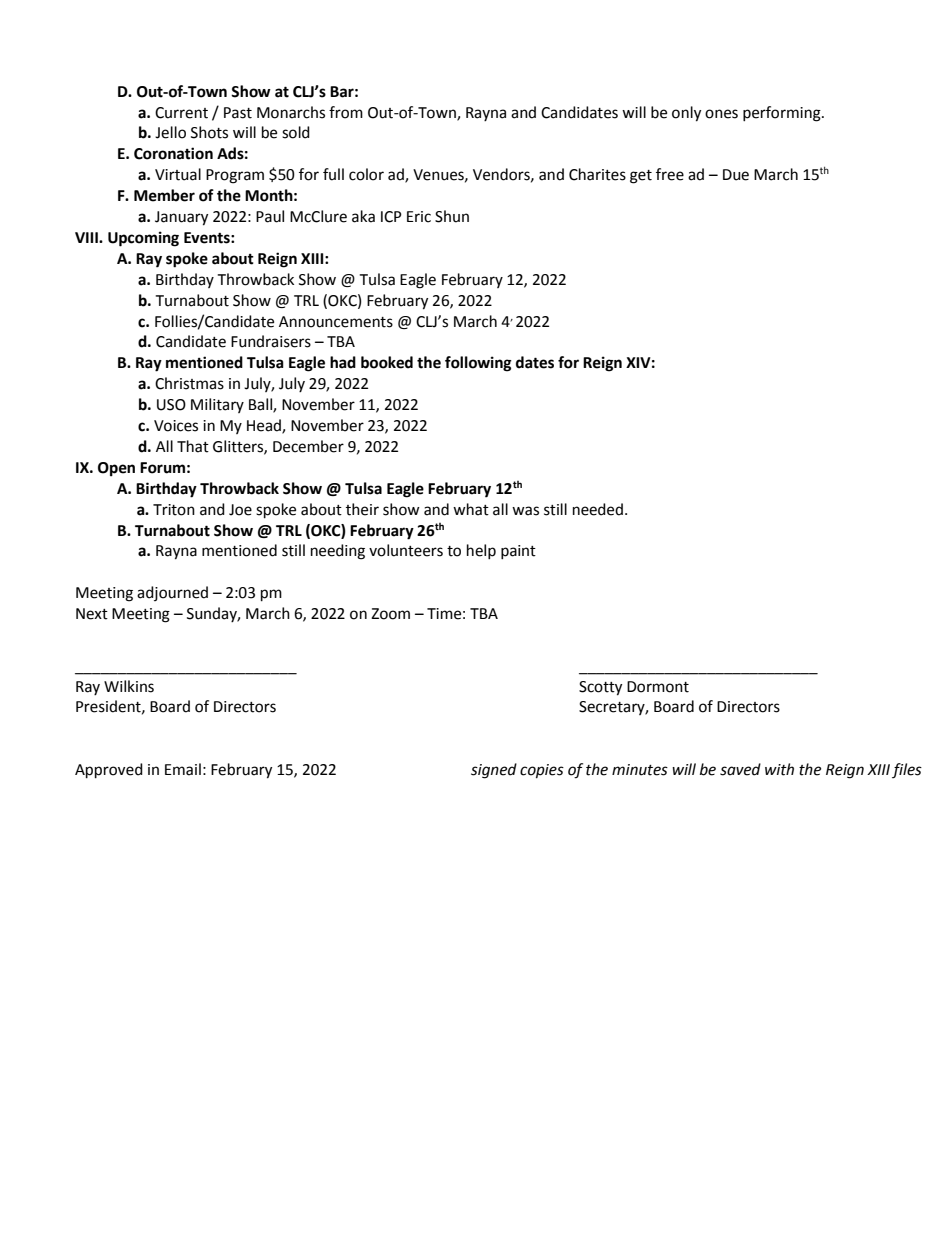 This screenshot has width=952, height=1233. Describe the element at coordinates (452, 216) in the screenshot. I see `Shun` at that location.
